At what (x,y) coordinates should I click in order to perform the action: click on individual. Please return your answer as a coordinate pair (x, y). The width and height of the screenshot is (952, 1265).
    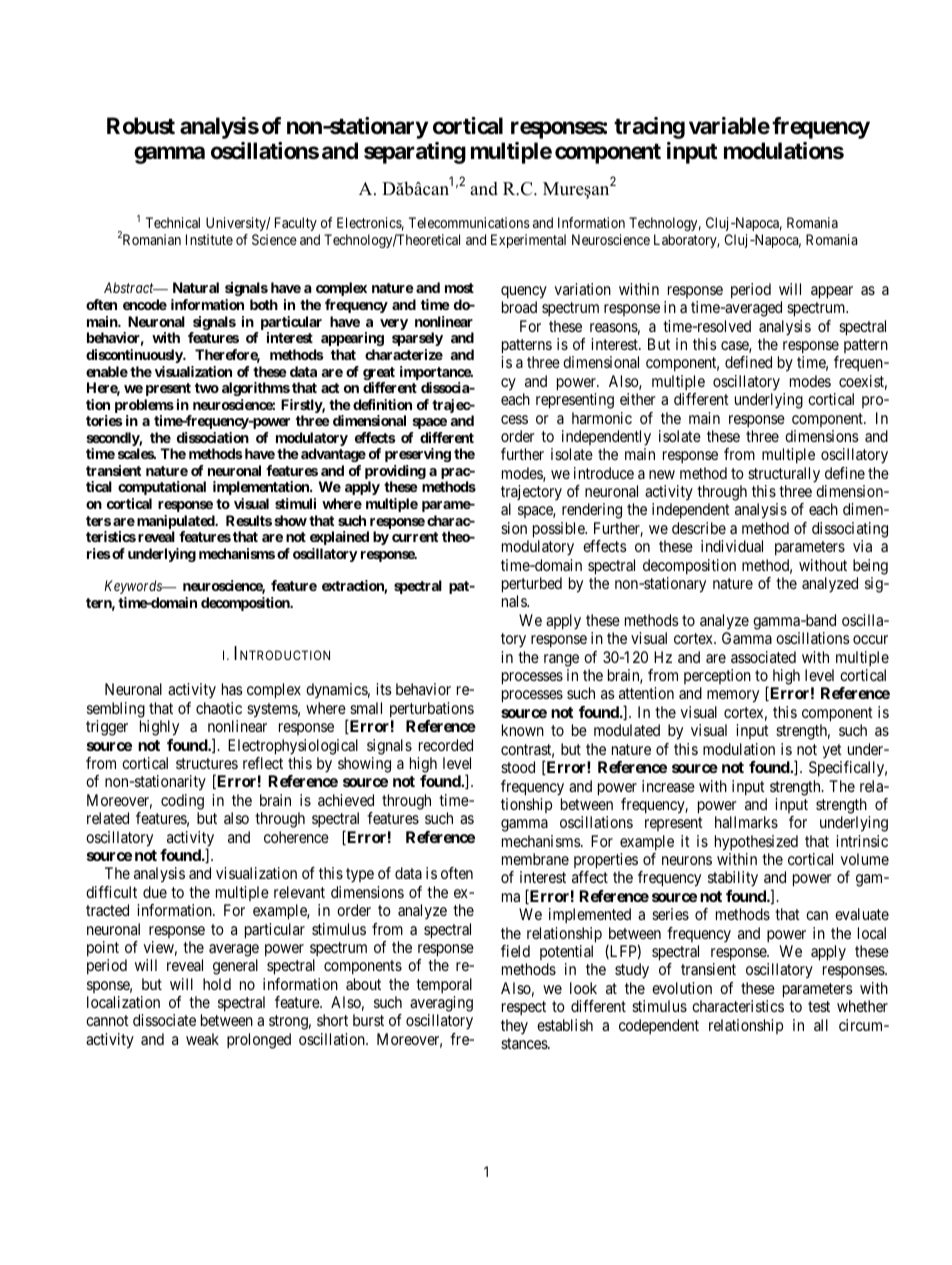
    Looking at the image, I should click on (732, 546).
